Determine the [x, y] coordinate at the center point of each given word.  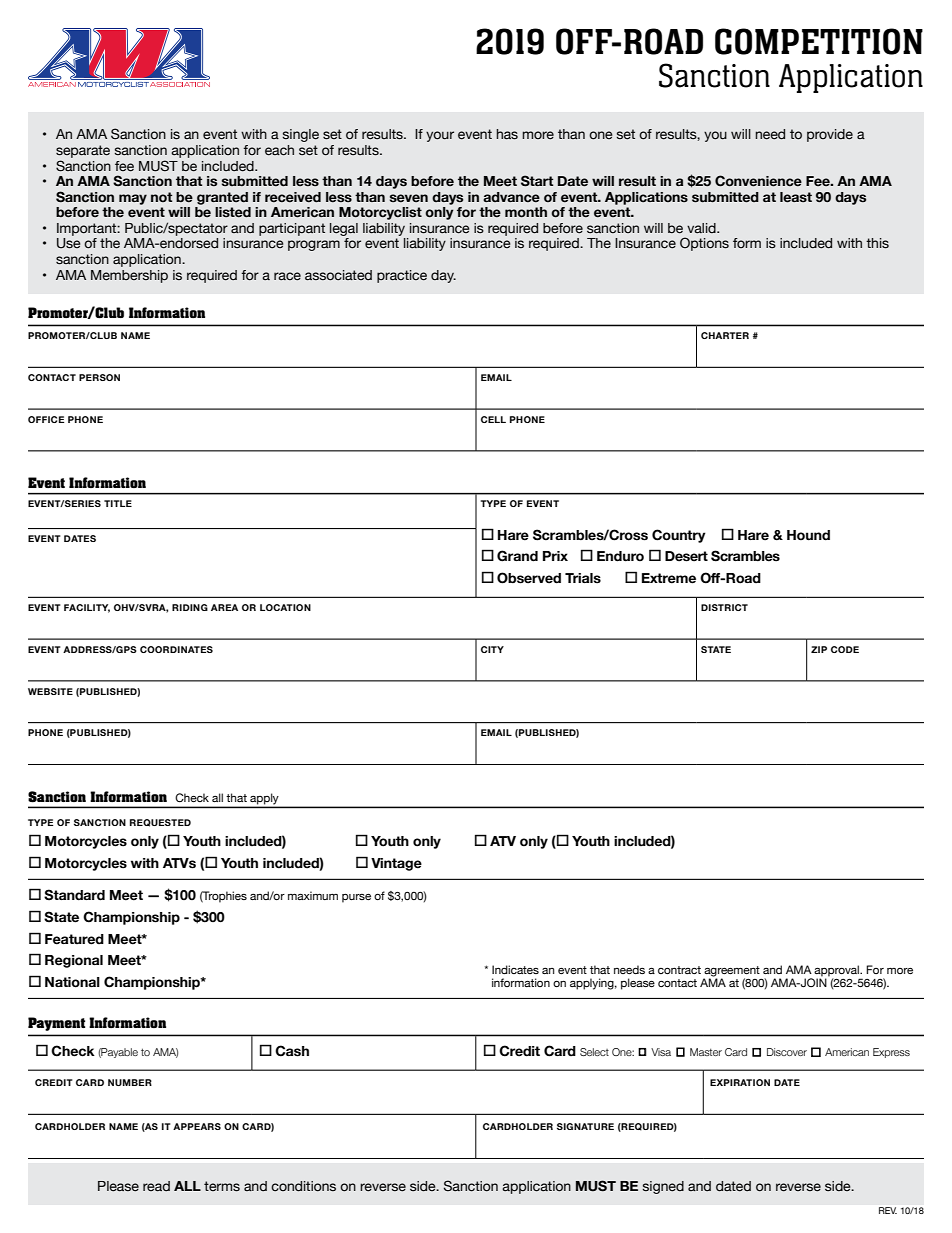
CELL [493, 419]
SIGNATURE [585, 1126]
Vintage [396, 864]
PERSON [99, 377]
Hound [808, 535]
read [156, 1186]
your [440, 136]
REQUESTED [160, 823]
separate [83, 151]
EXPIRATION [740, 1082]
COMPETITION [819, 41]
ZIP [819, 649]
